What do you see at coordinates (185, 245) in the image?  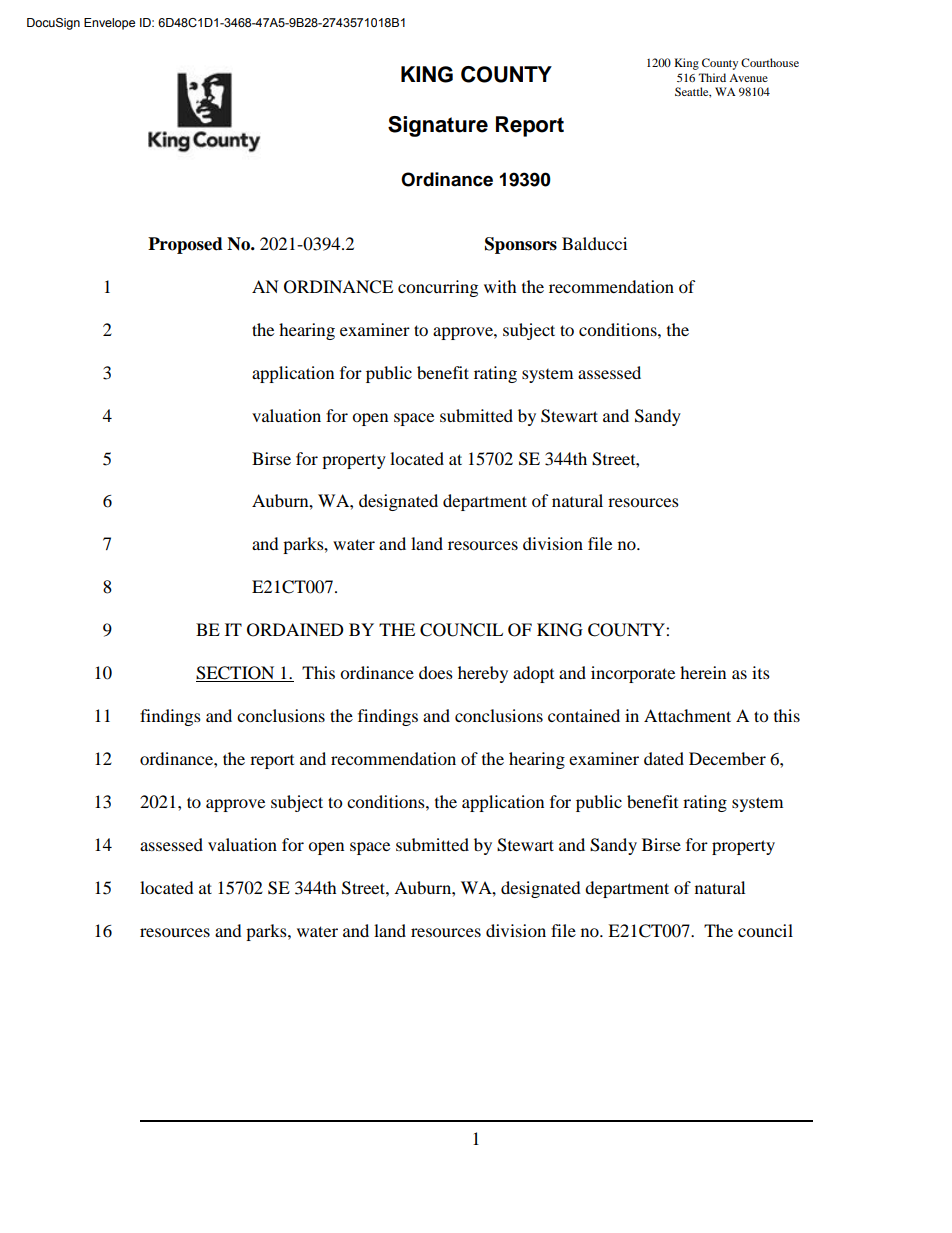 I see `Proposed` at bounding box center [185, 245].
